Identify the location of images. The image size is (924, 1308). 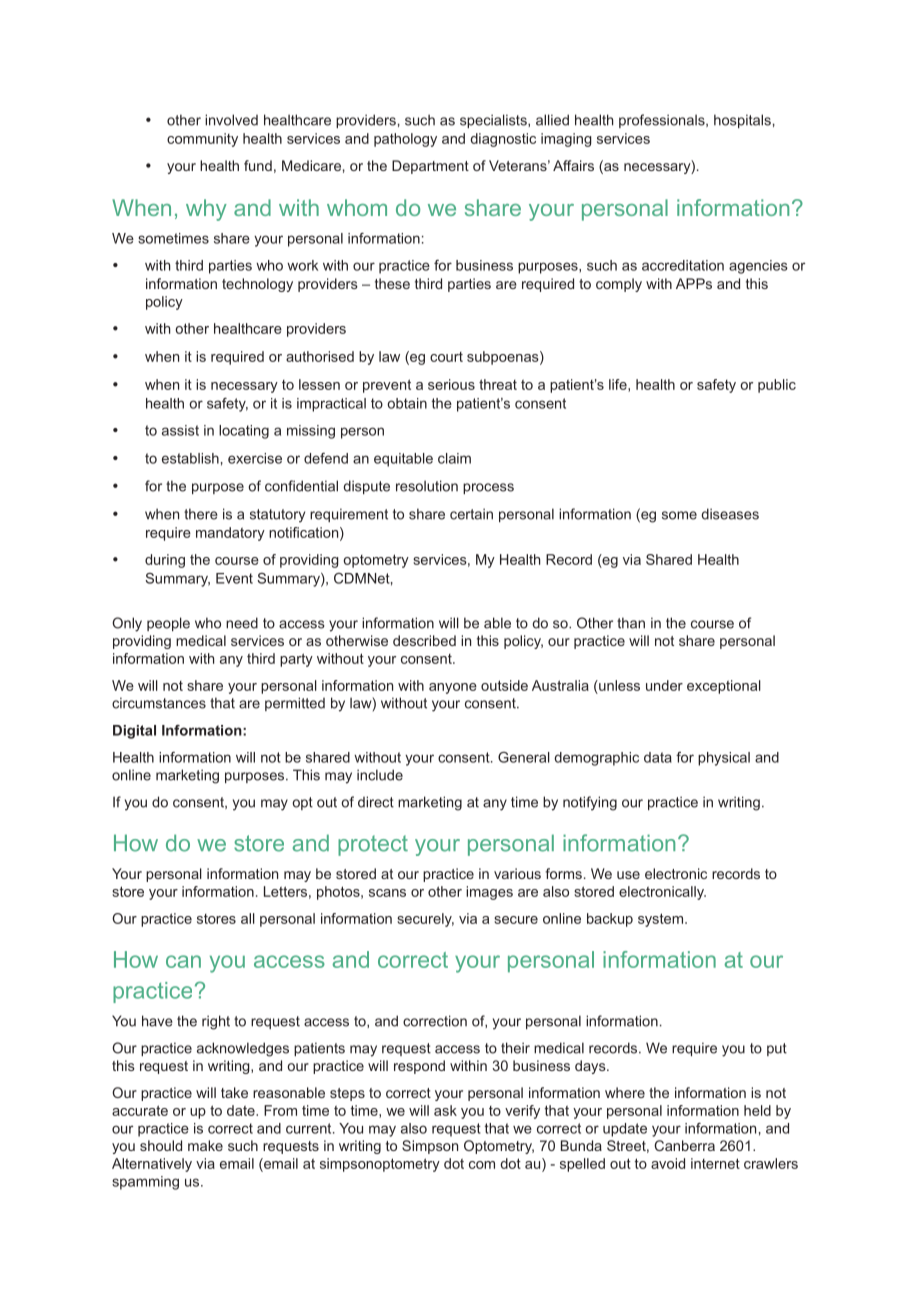
(489, 893).
